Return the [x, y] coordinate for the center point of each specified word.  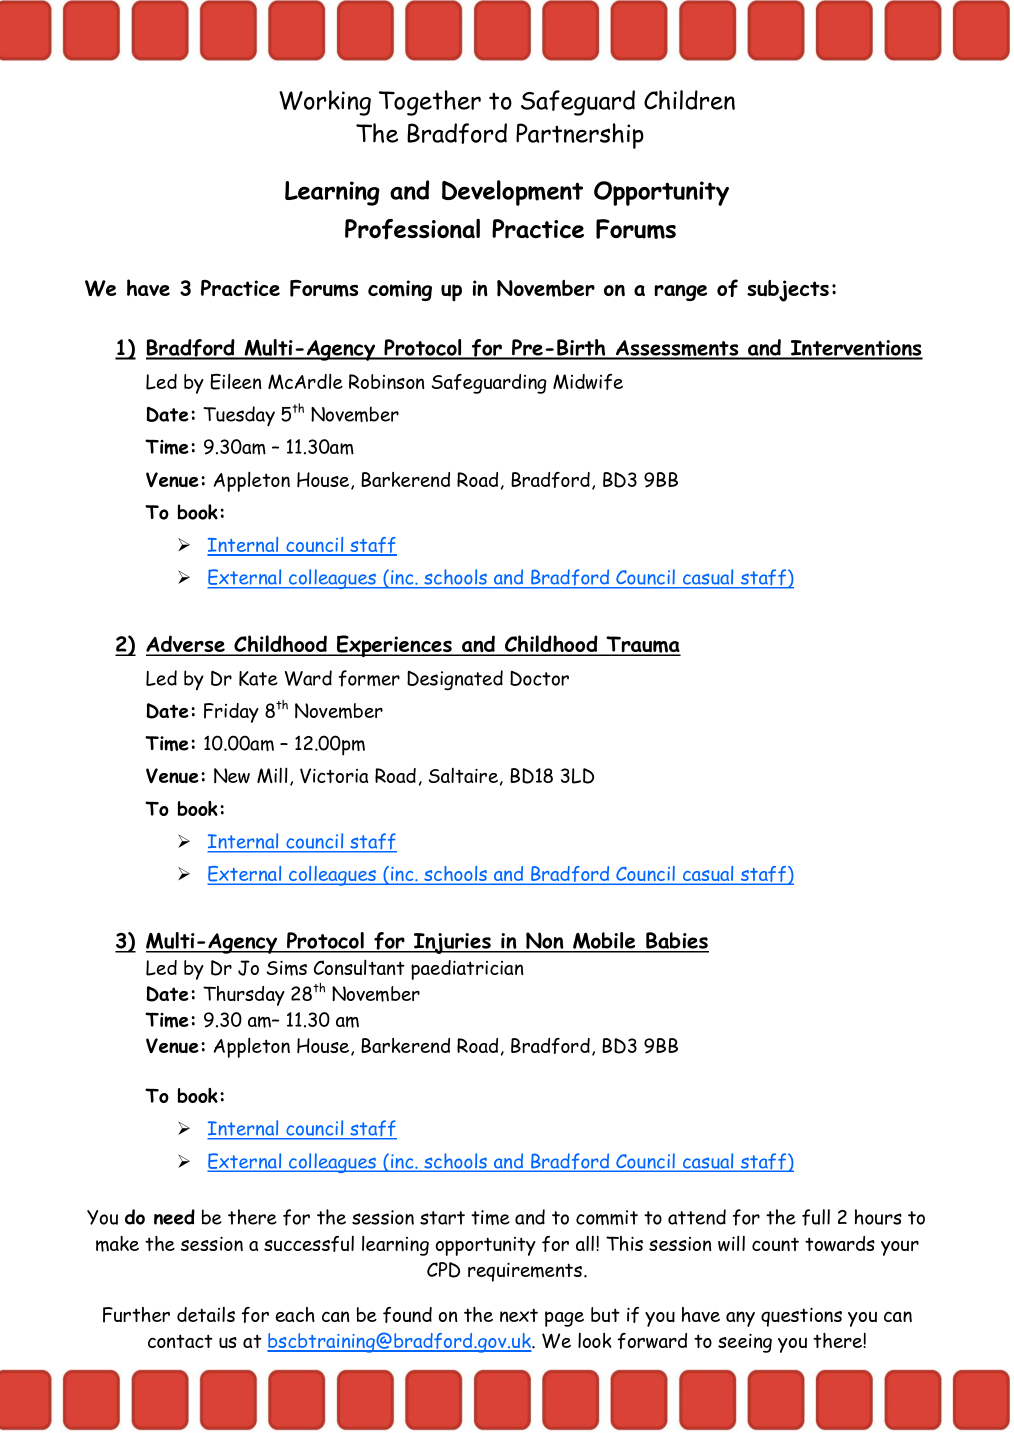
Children [689, 100]
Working [325, 103]
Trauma [643, 645]
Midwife [588, 382]
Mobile [604, 942]
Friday [231, 713]
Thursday [244, 996]
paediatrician [467, 970]
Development [512, 193]
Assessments [677, 349]
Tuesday [239, 416]
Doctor [539, 678]
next [519, 1315]
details [206, 1314]
